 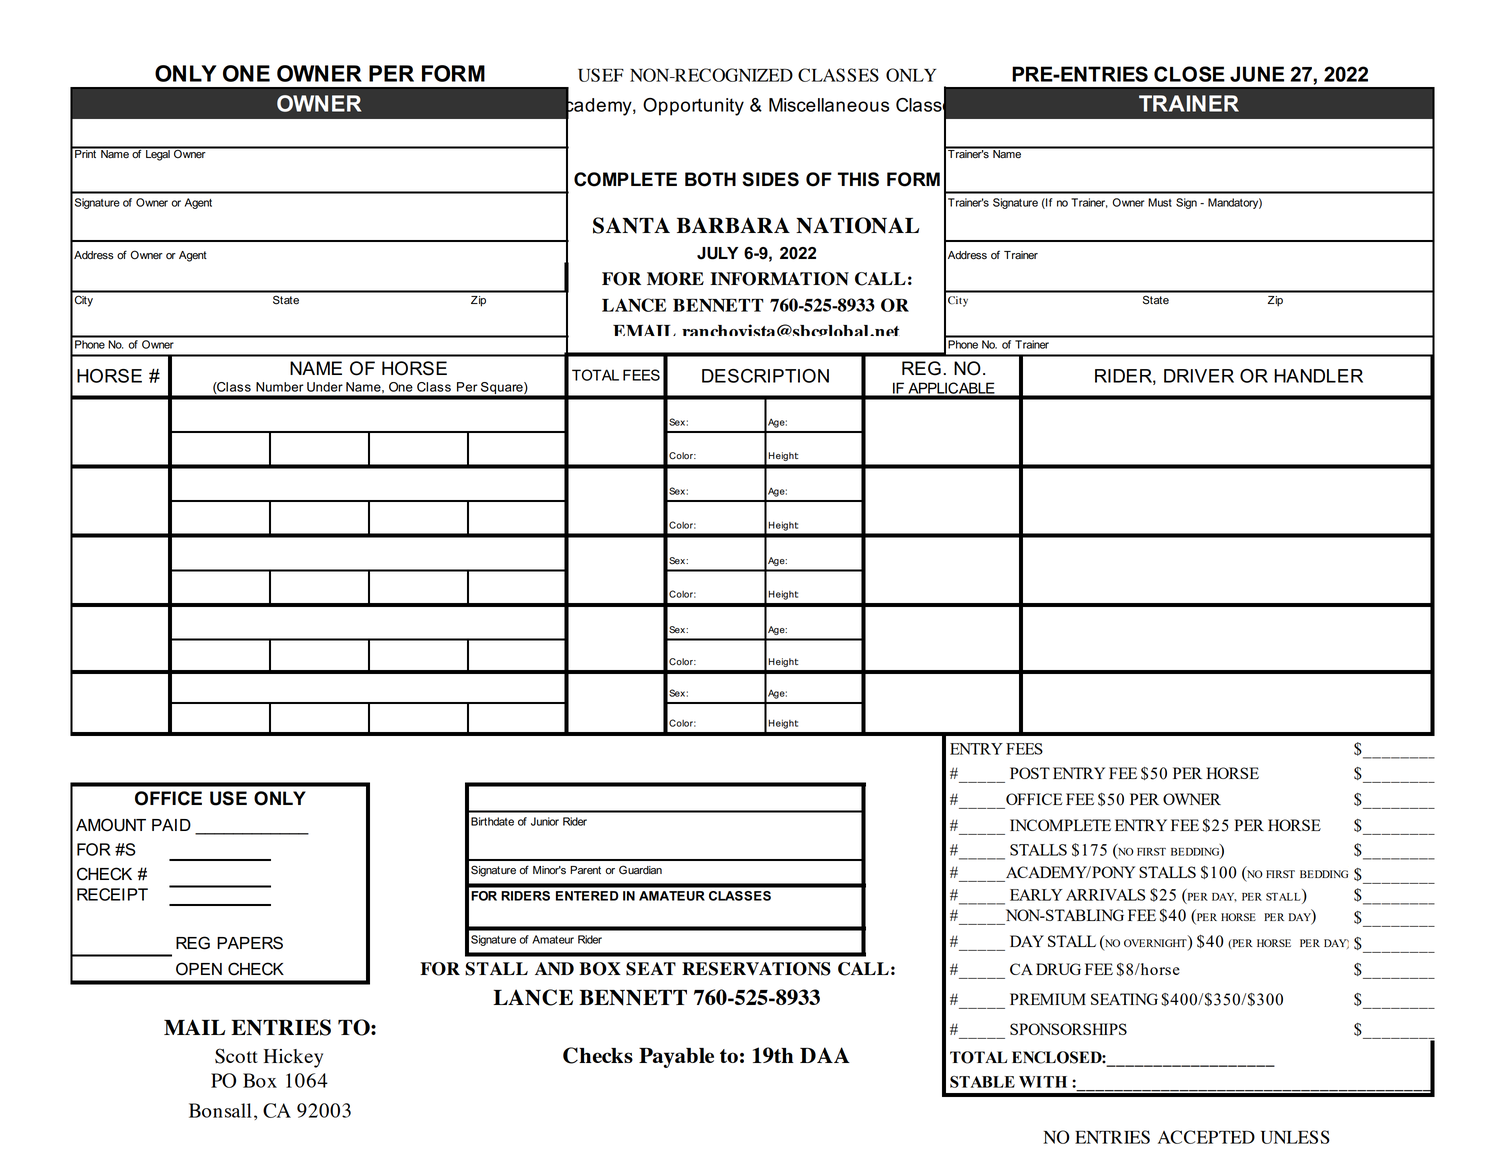 I want to click on PAID, so click(x=171, y=825).
